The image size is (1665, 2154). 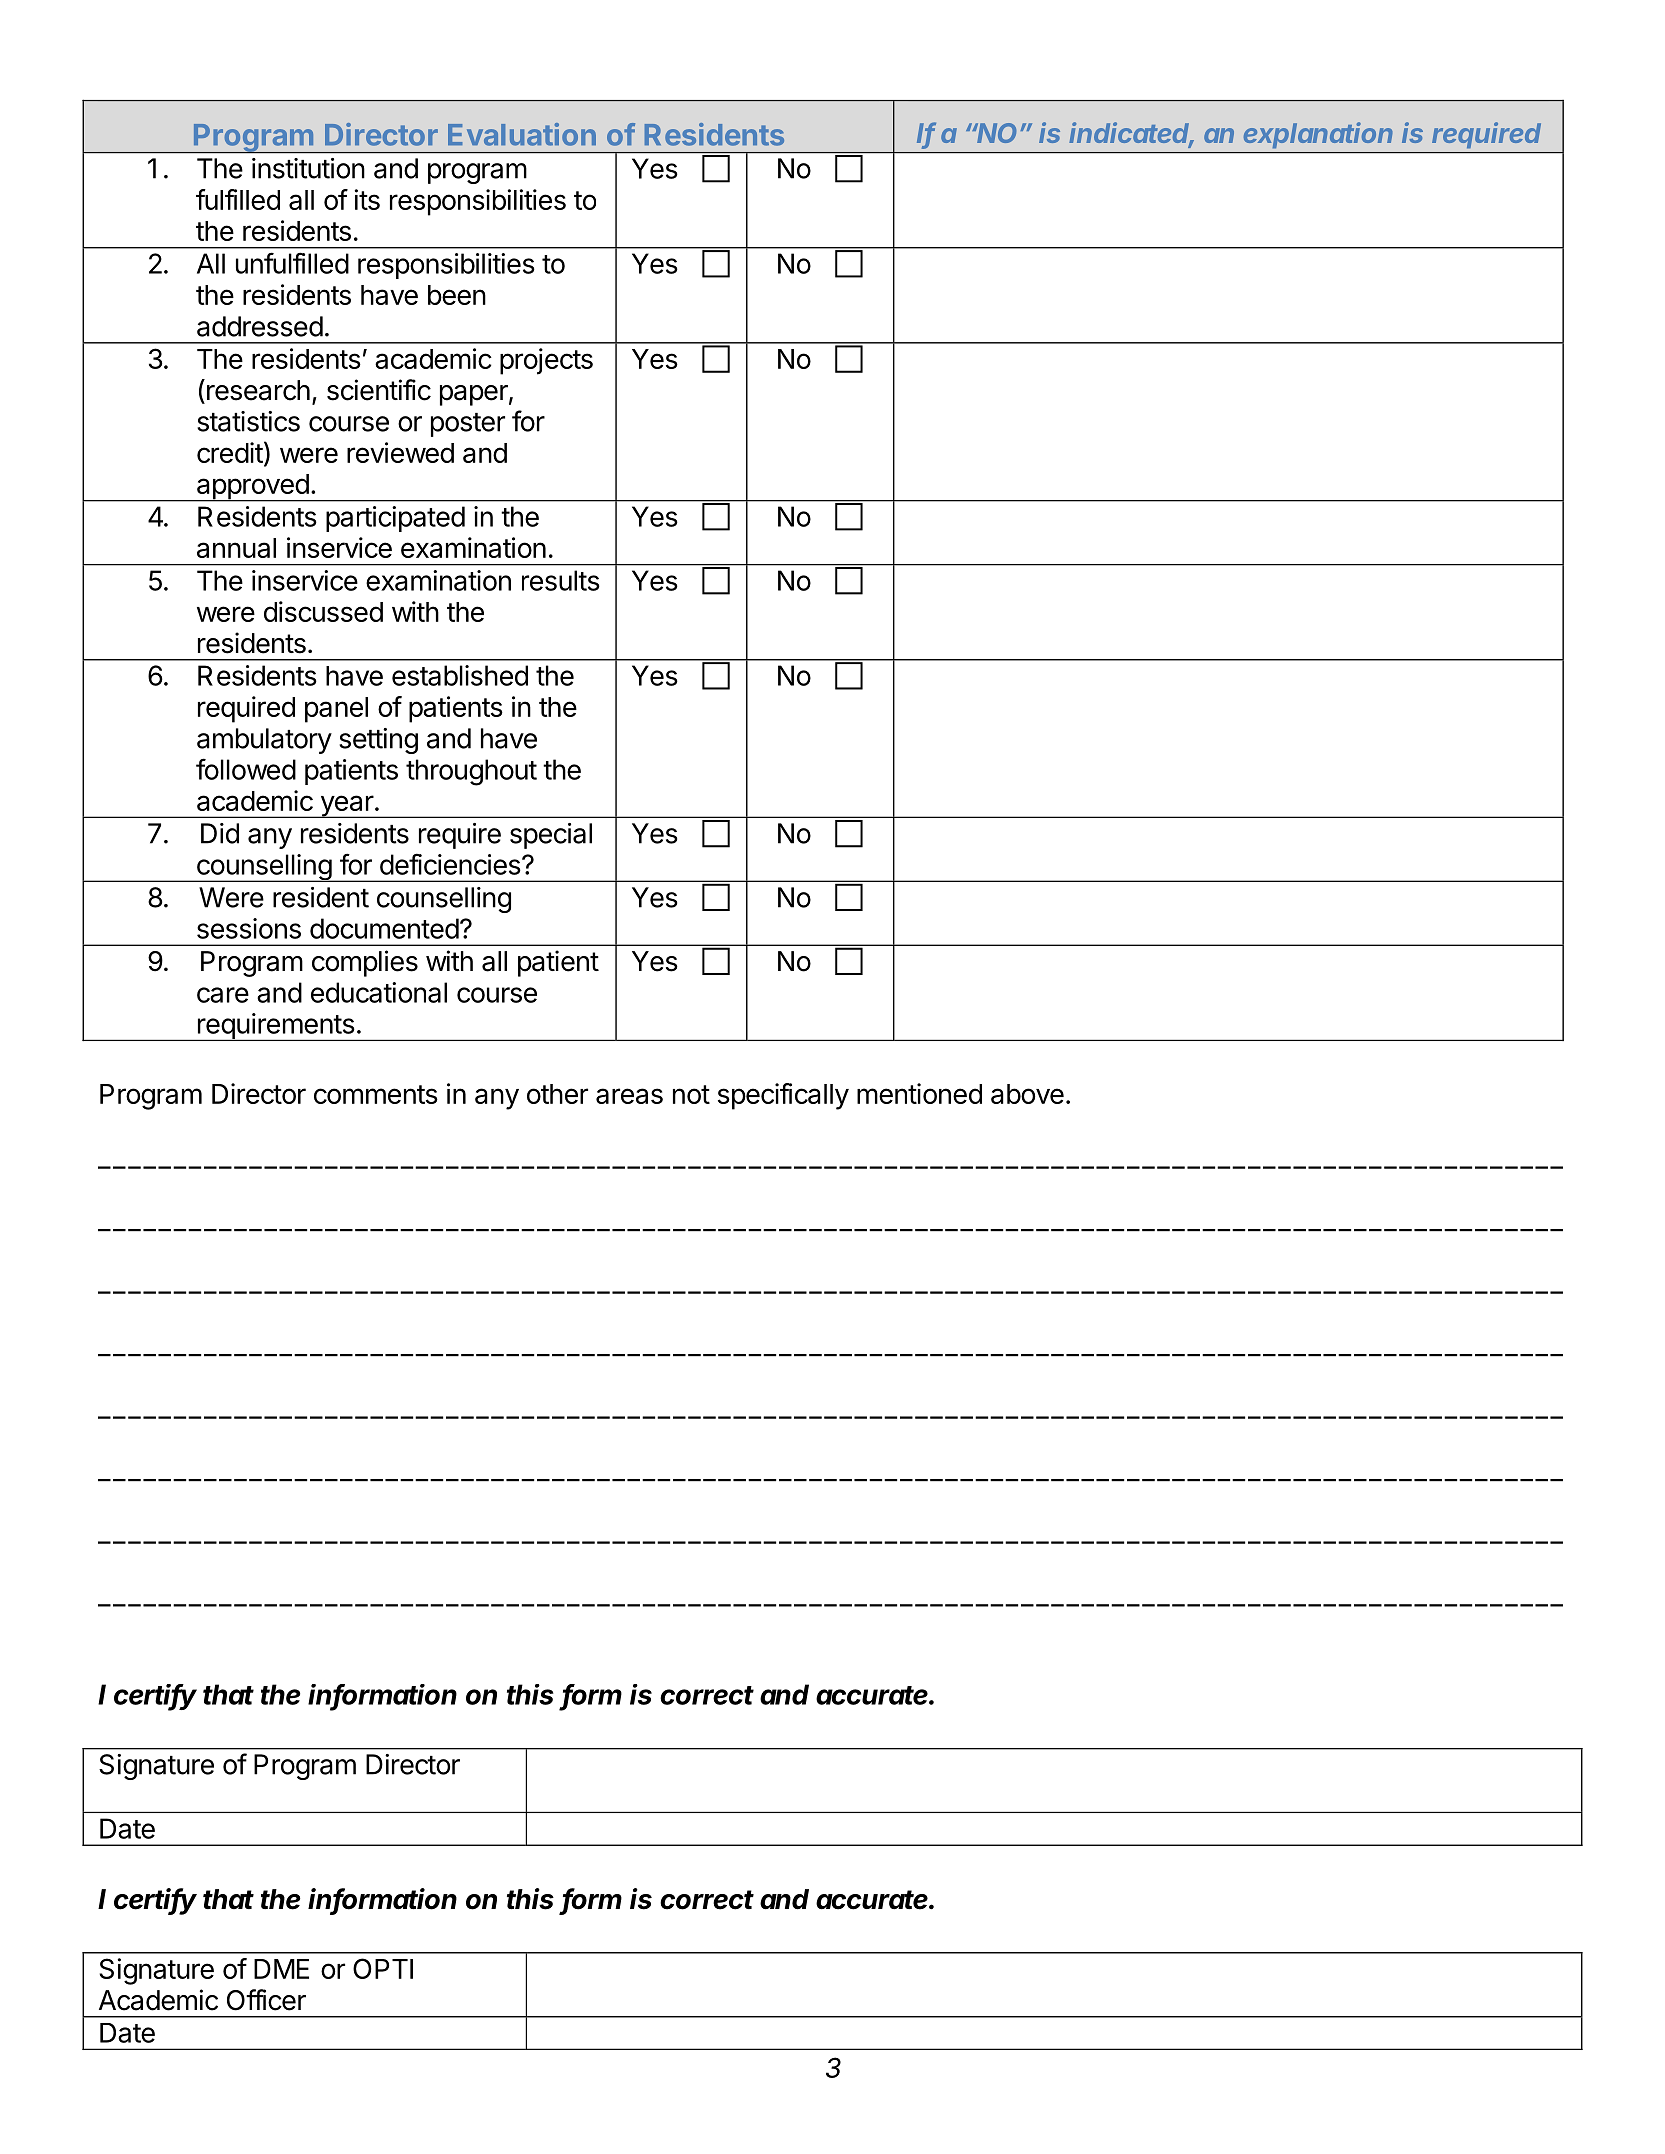 I want to click on explanation, so click(x=1318, y=135).
